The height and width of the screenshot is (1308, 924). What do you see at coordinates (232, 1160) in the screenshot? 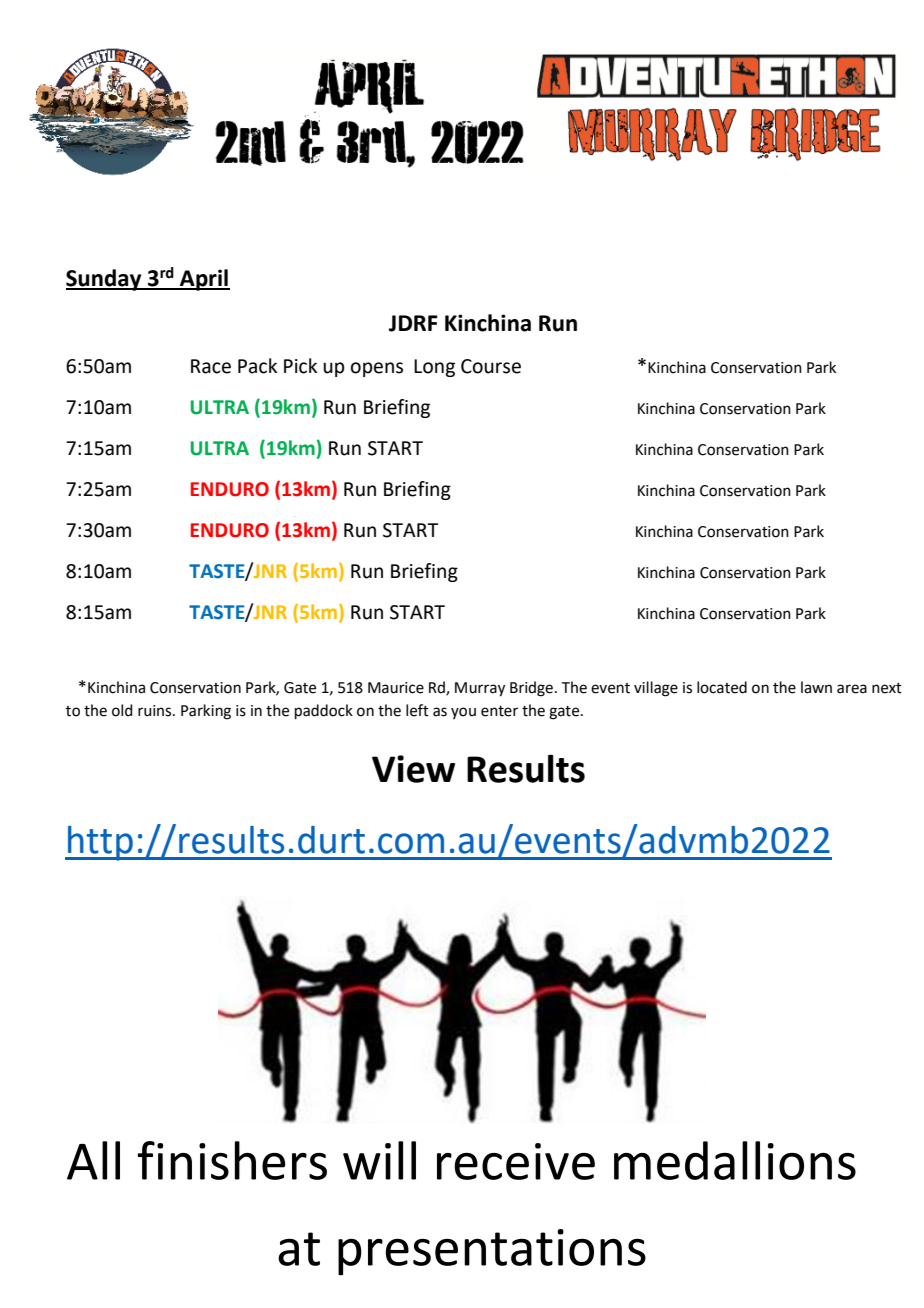
I see `finishers` at bounding box center [232, 1160].
